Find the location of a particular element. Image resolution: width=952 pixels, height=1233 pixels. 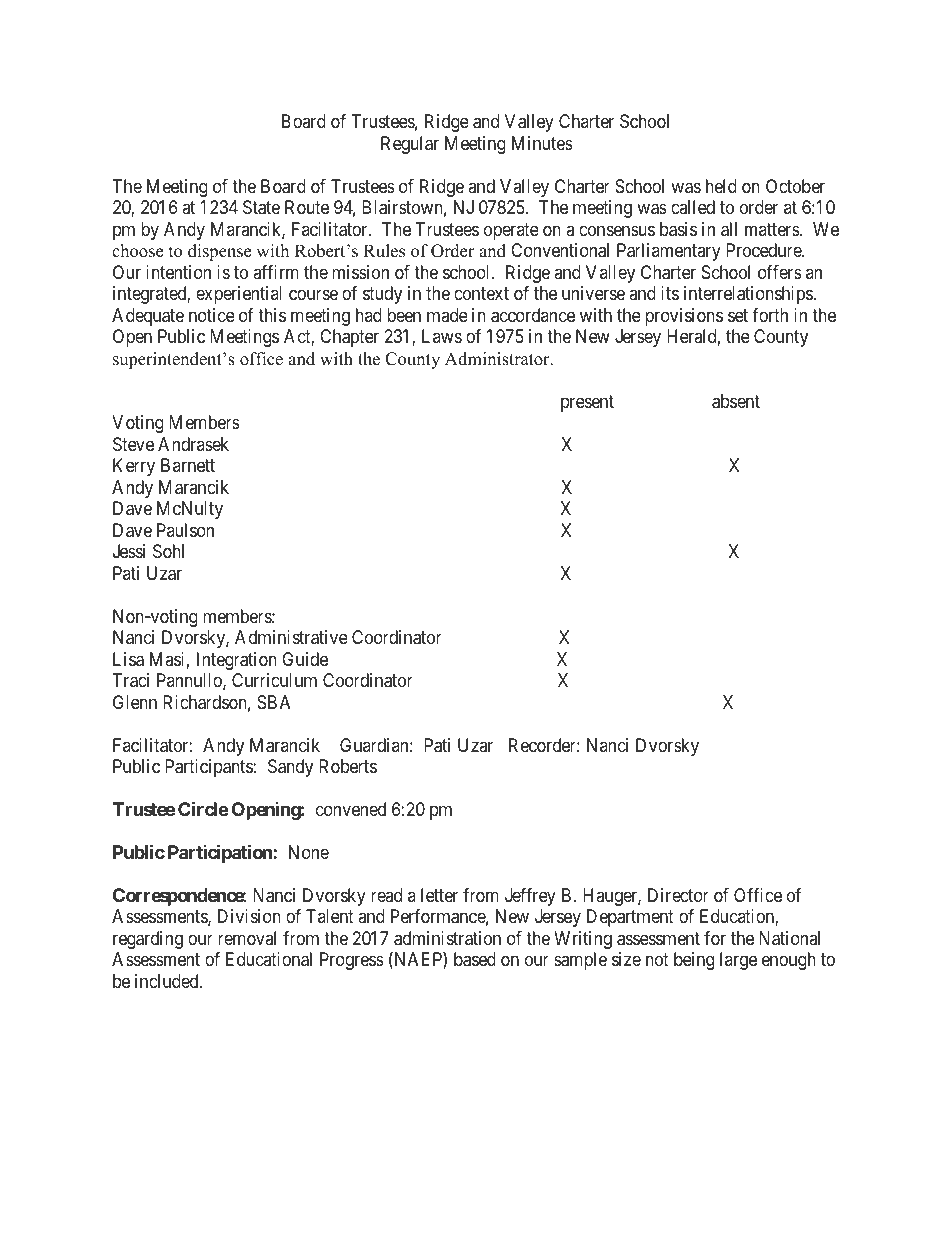

present is located at coordinates (587, 403).
